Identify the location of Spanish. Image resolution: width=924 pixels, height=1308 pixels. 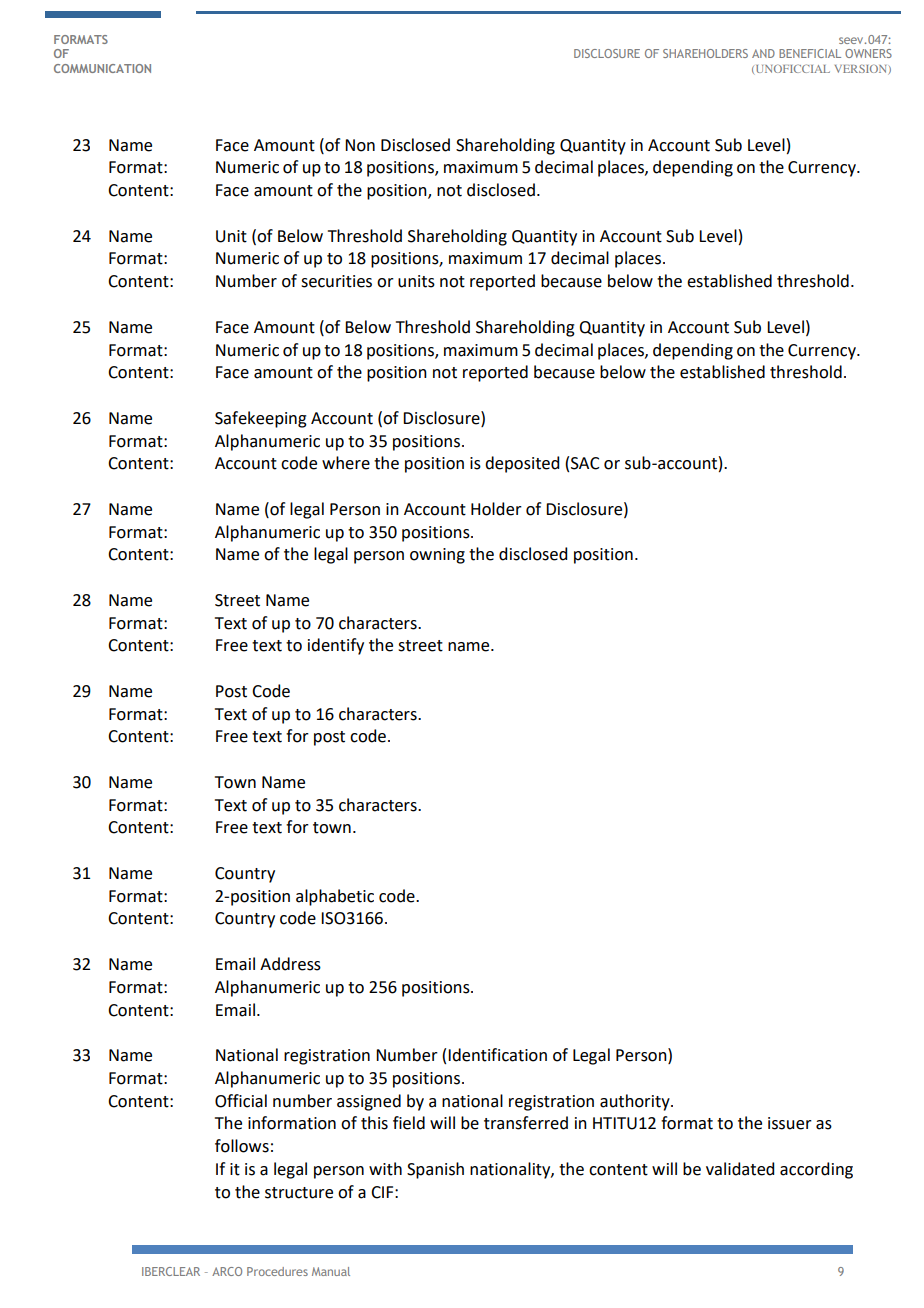
(435, 1170).
